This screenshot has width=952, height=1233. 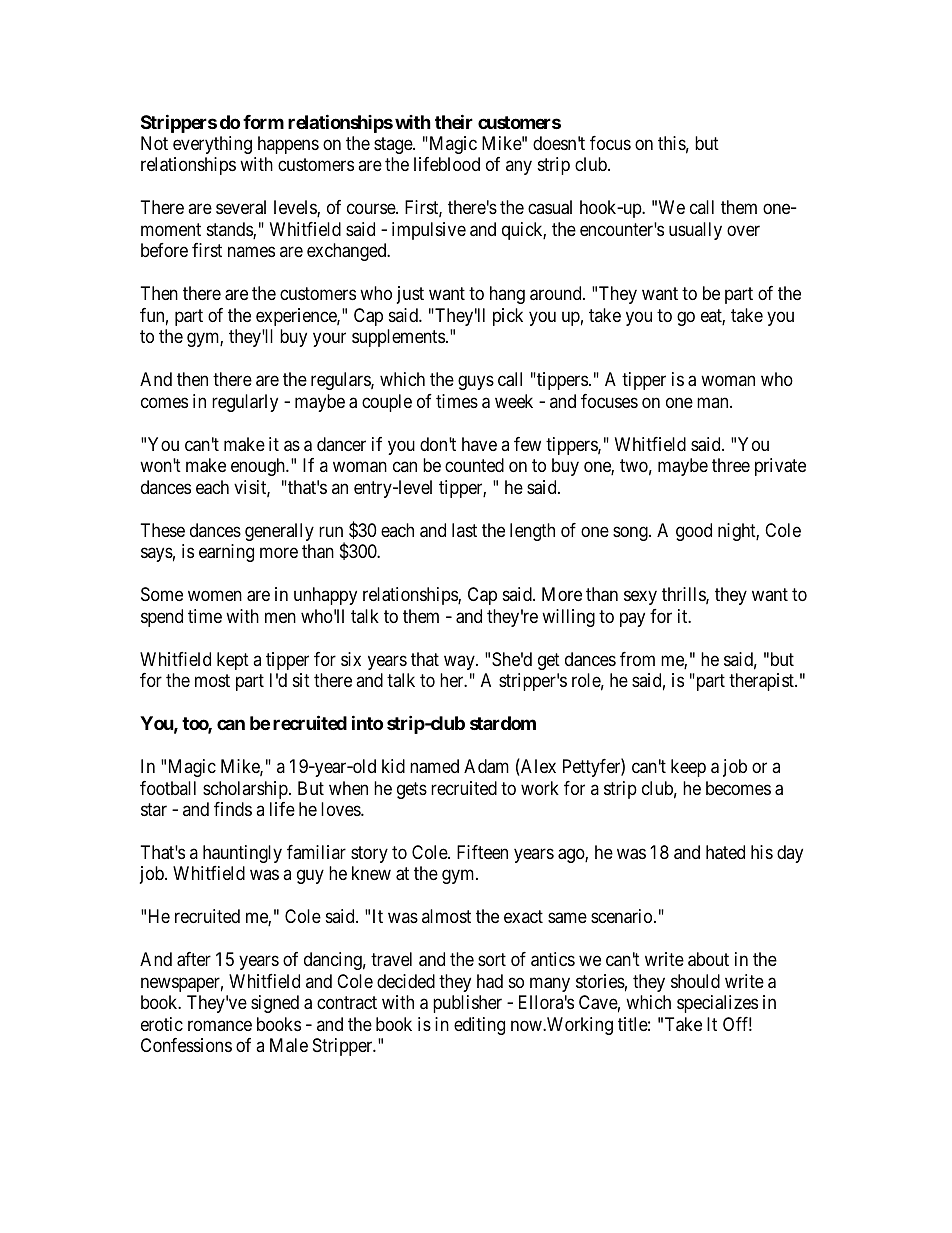 I want to click on everything, so click(x=212, y=145).
